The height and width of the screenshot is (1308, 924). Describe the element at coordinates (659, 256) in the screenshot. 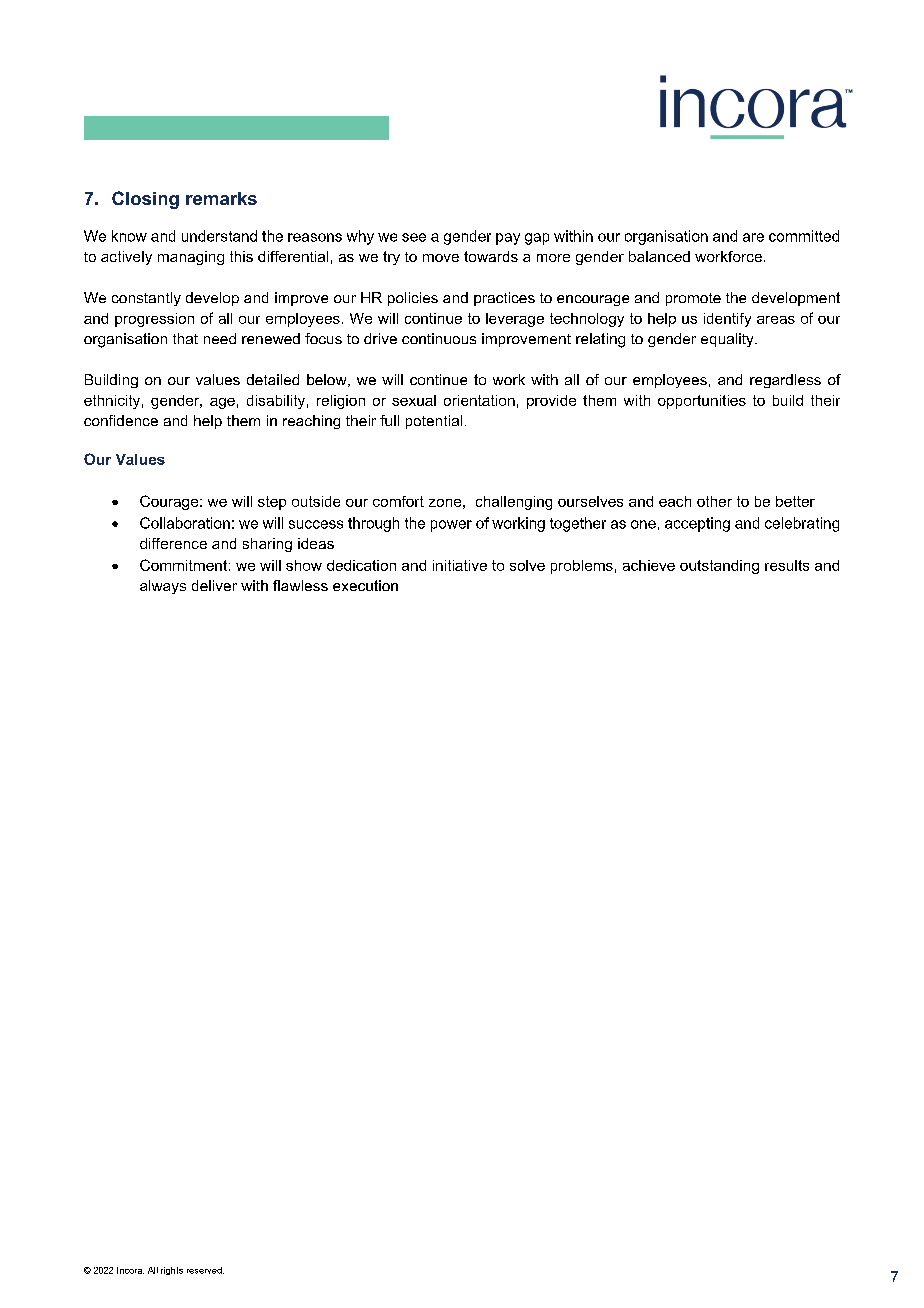

I see `balanced` at that location.
